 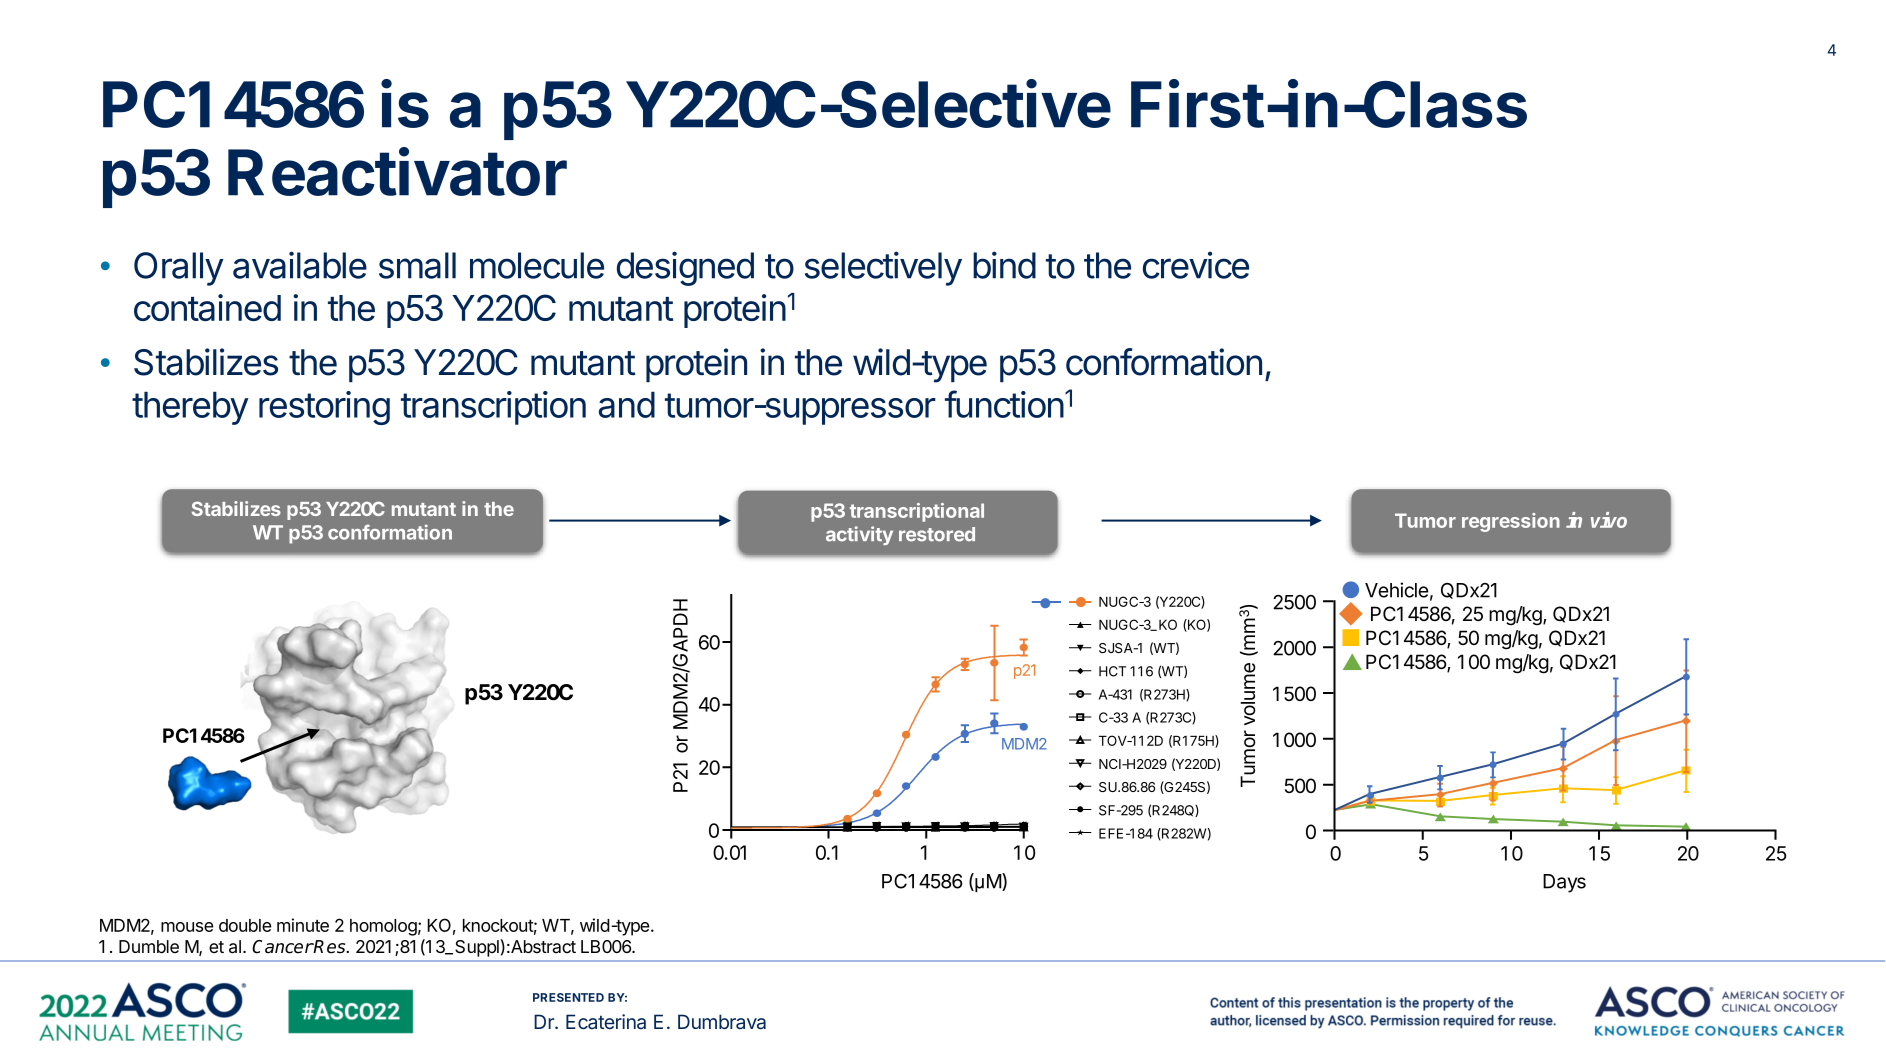 What do you see at coordinates (1196, 265) in the screenshot?
I see `crevice` at bounding box center [1196, 265].
